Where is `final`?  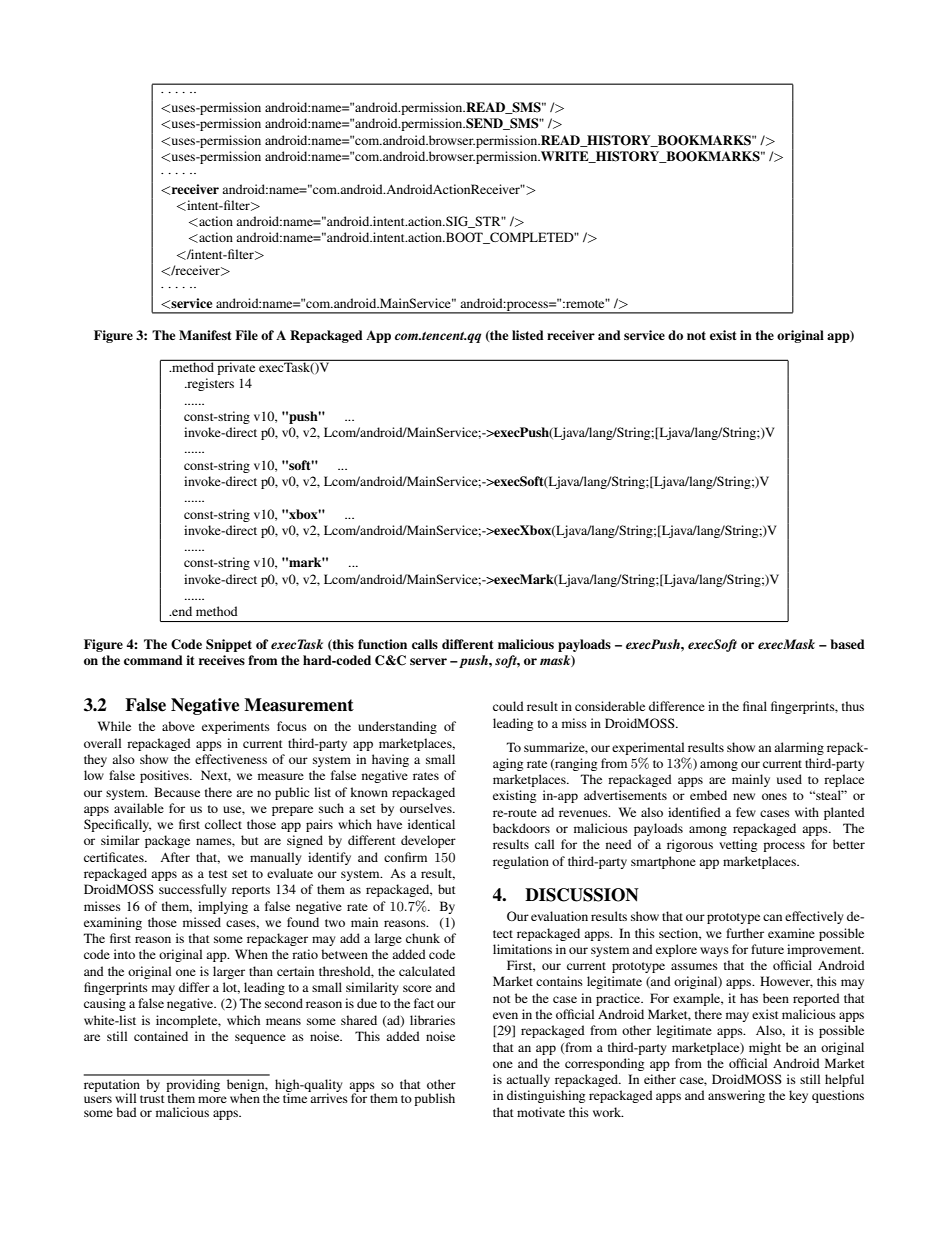 final is located at coordinates (755, 706).
